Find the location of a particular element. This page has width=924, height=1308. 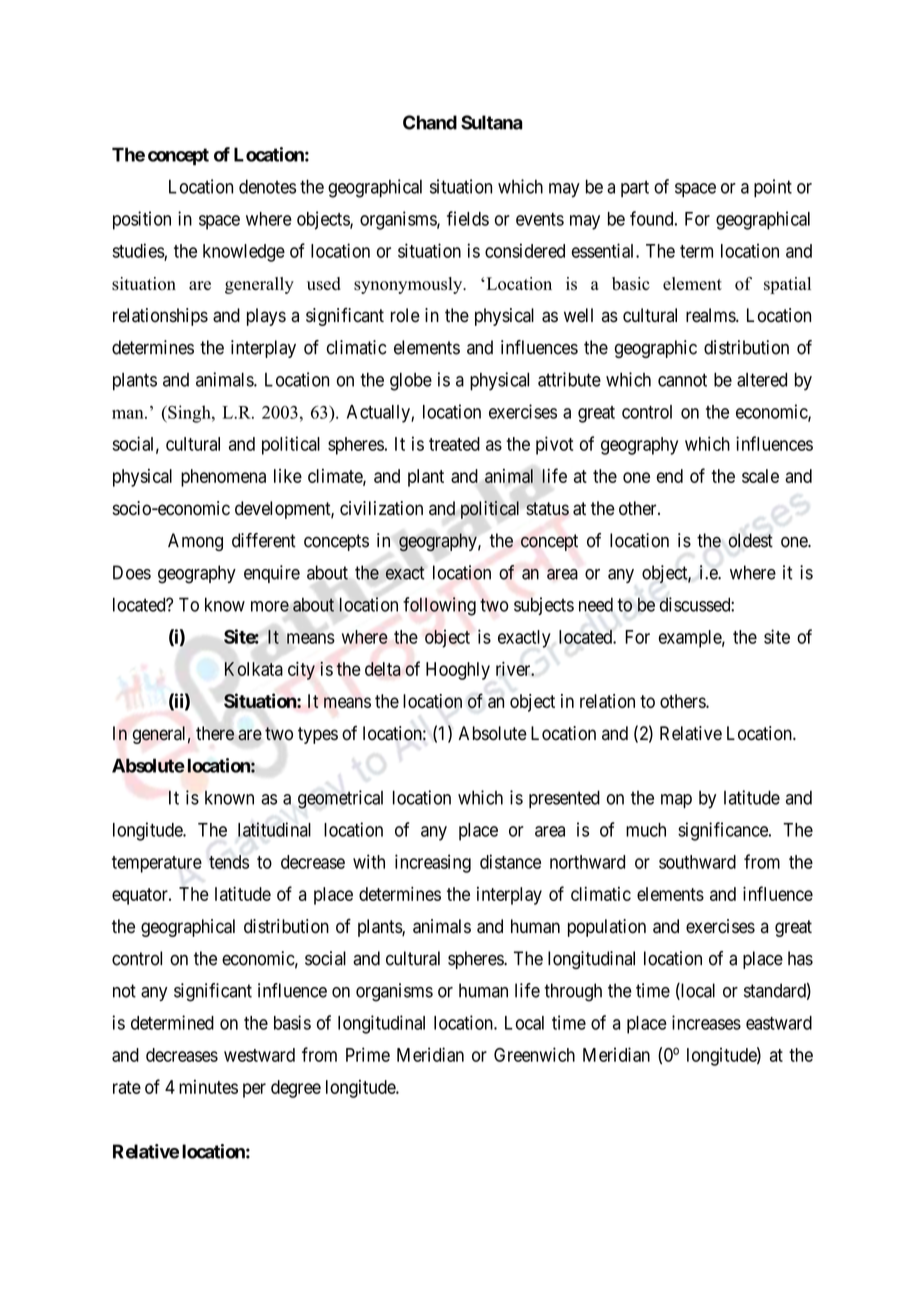

increases is located at coordinates (706, 1022).
